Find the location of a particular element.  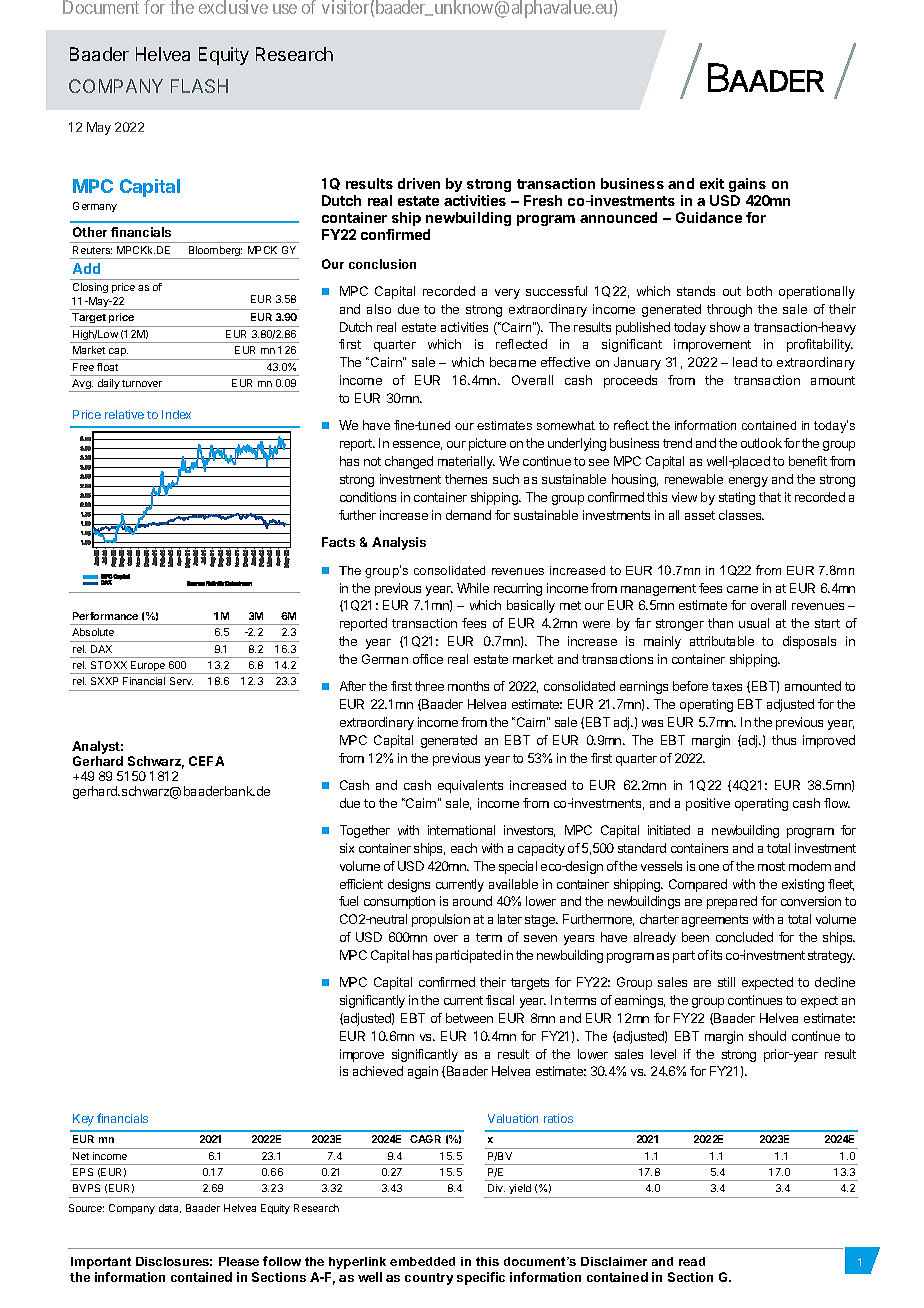

Please is located at coordinates (239, 1261).
